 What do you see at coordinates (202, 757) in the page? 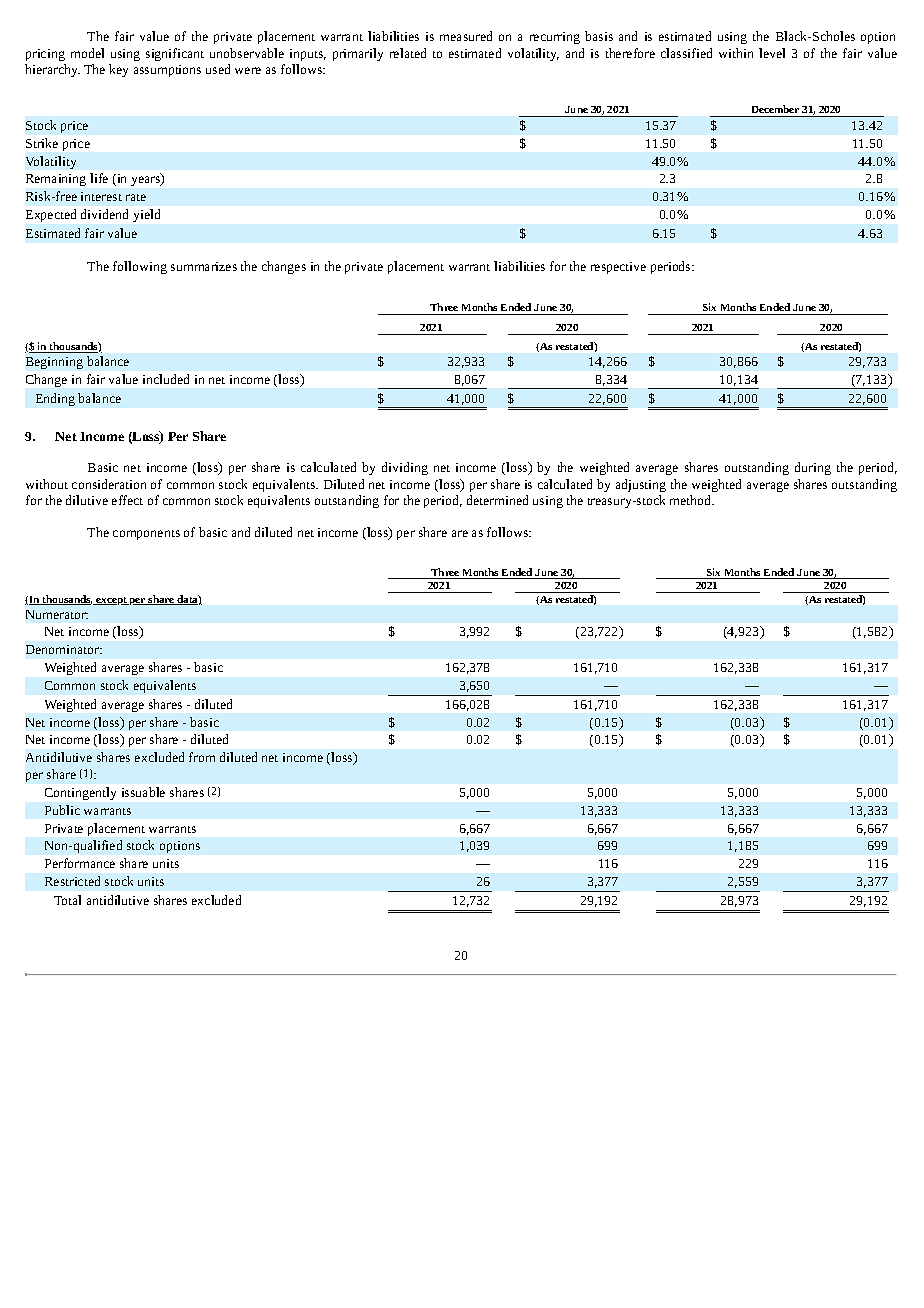
I see `from` at bounding box center [202, 757].
